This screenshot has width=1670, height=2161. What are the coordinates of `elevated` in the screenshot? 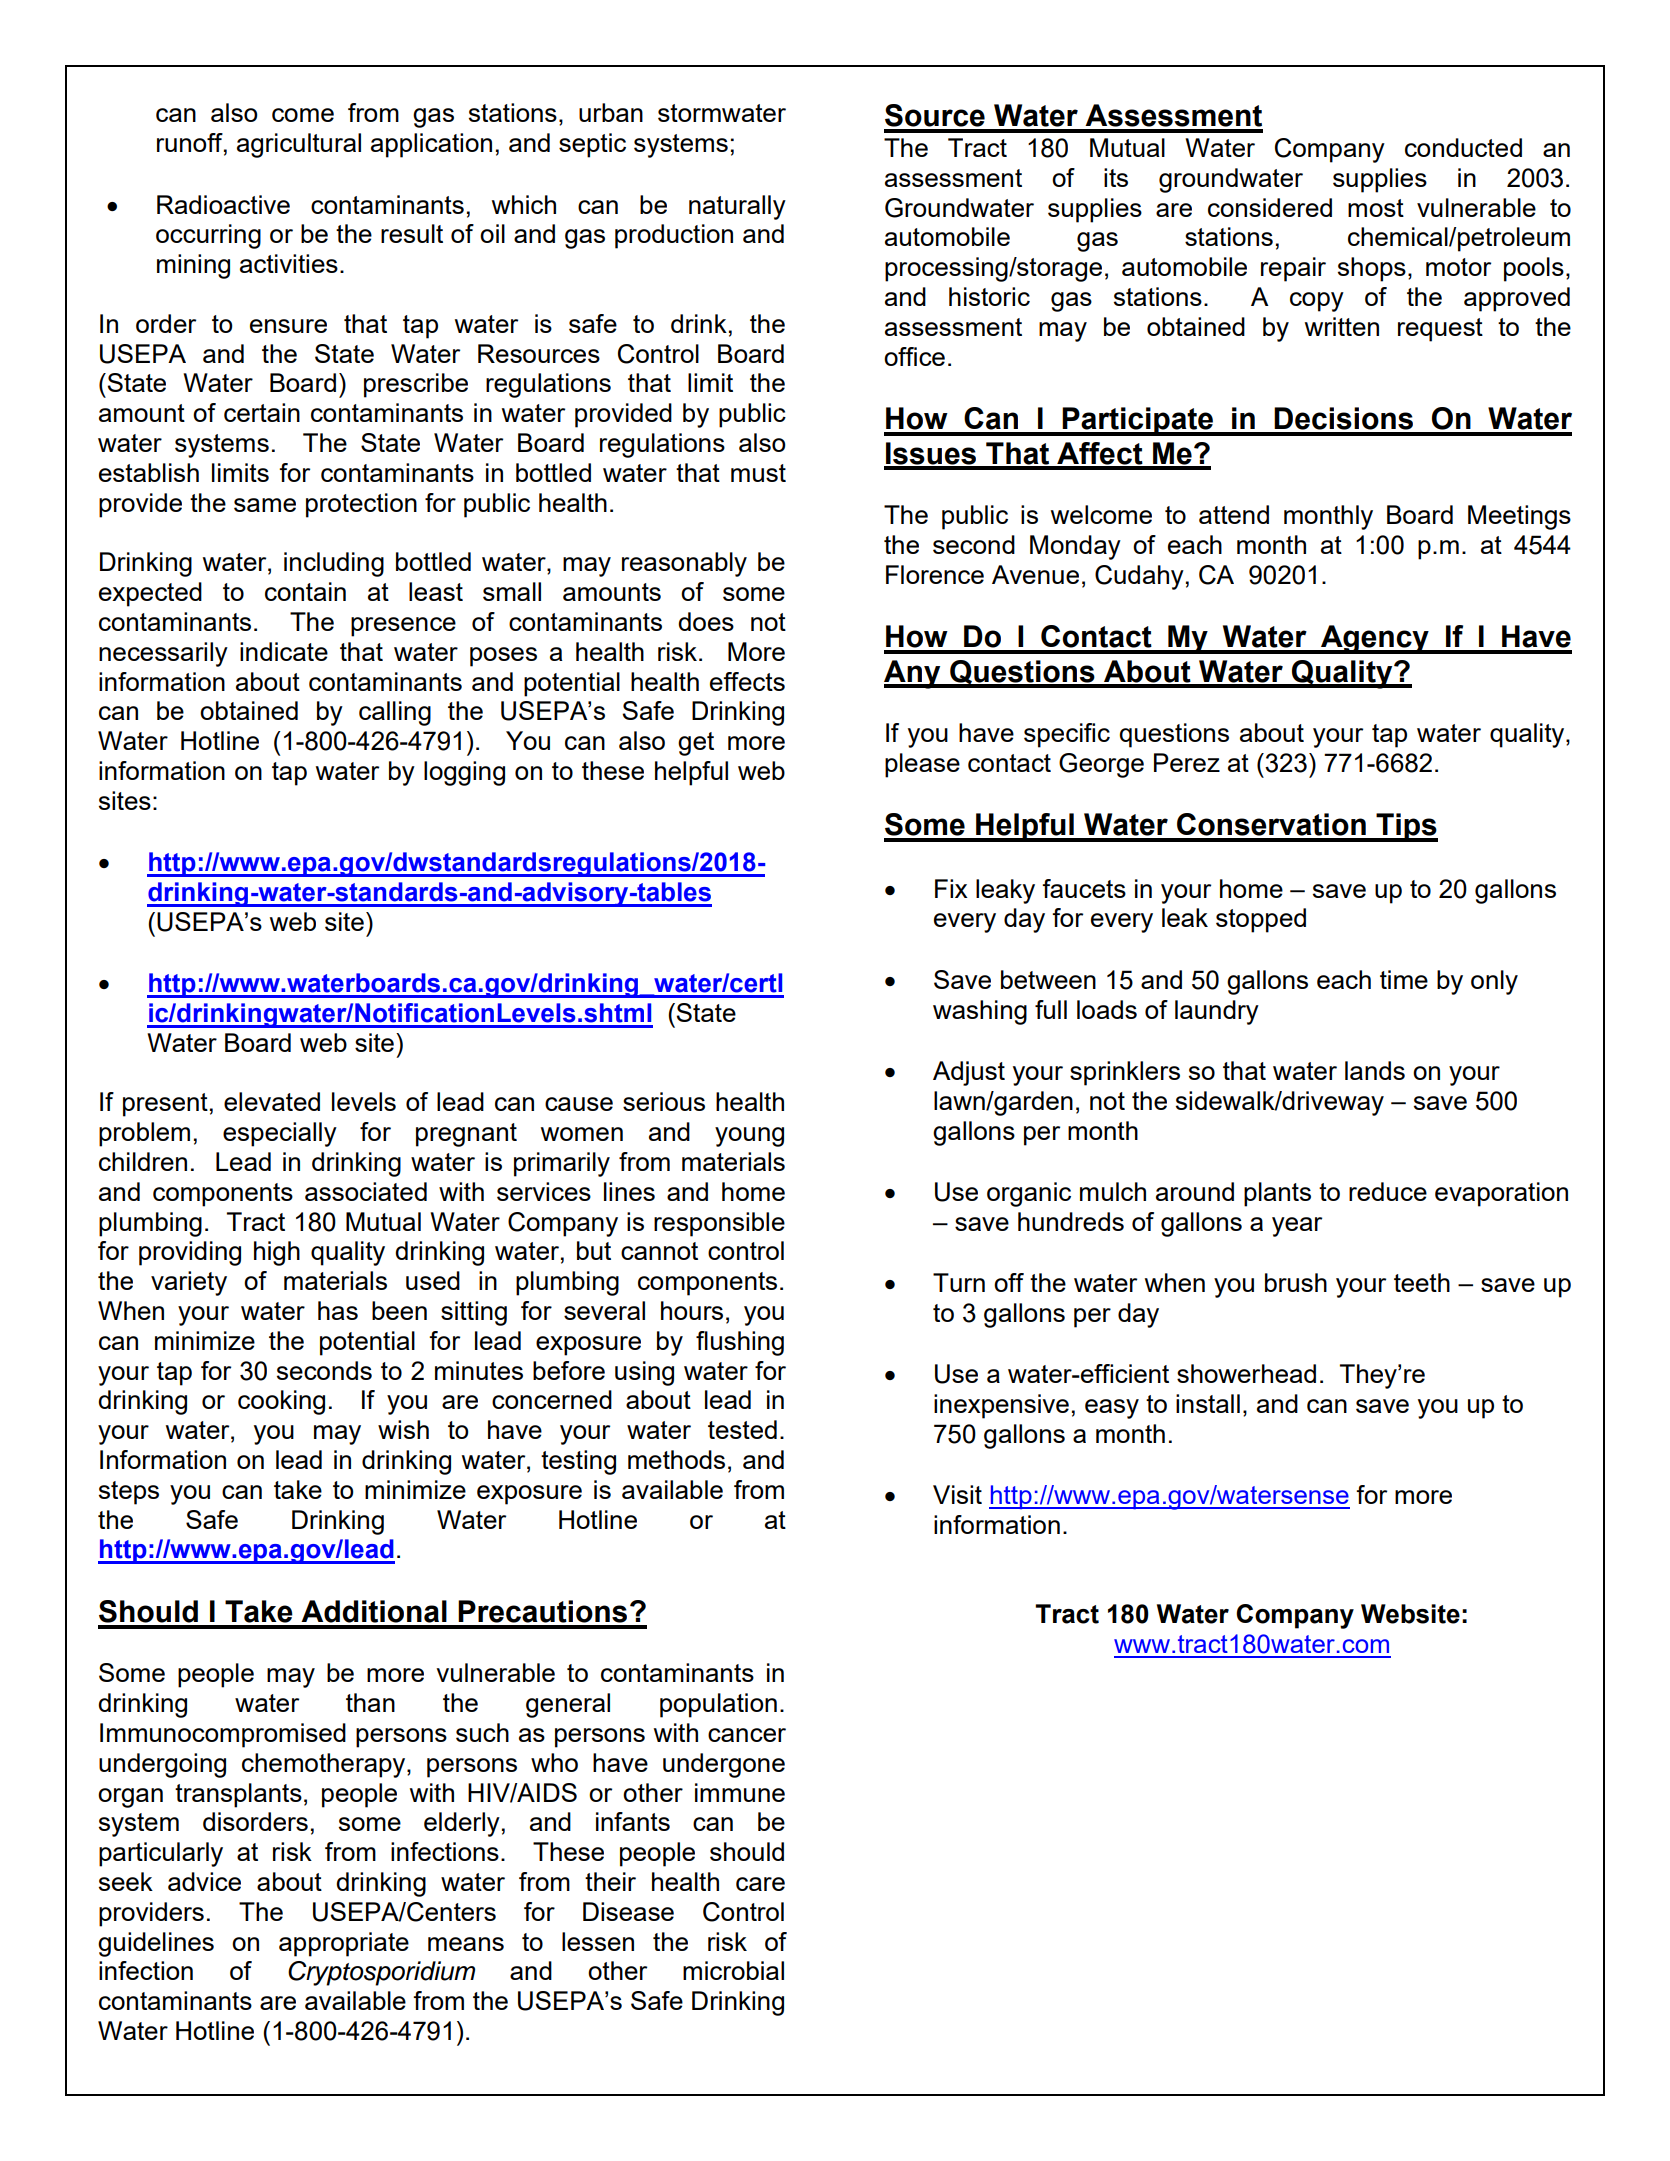 It's located at (272, 1101).
